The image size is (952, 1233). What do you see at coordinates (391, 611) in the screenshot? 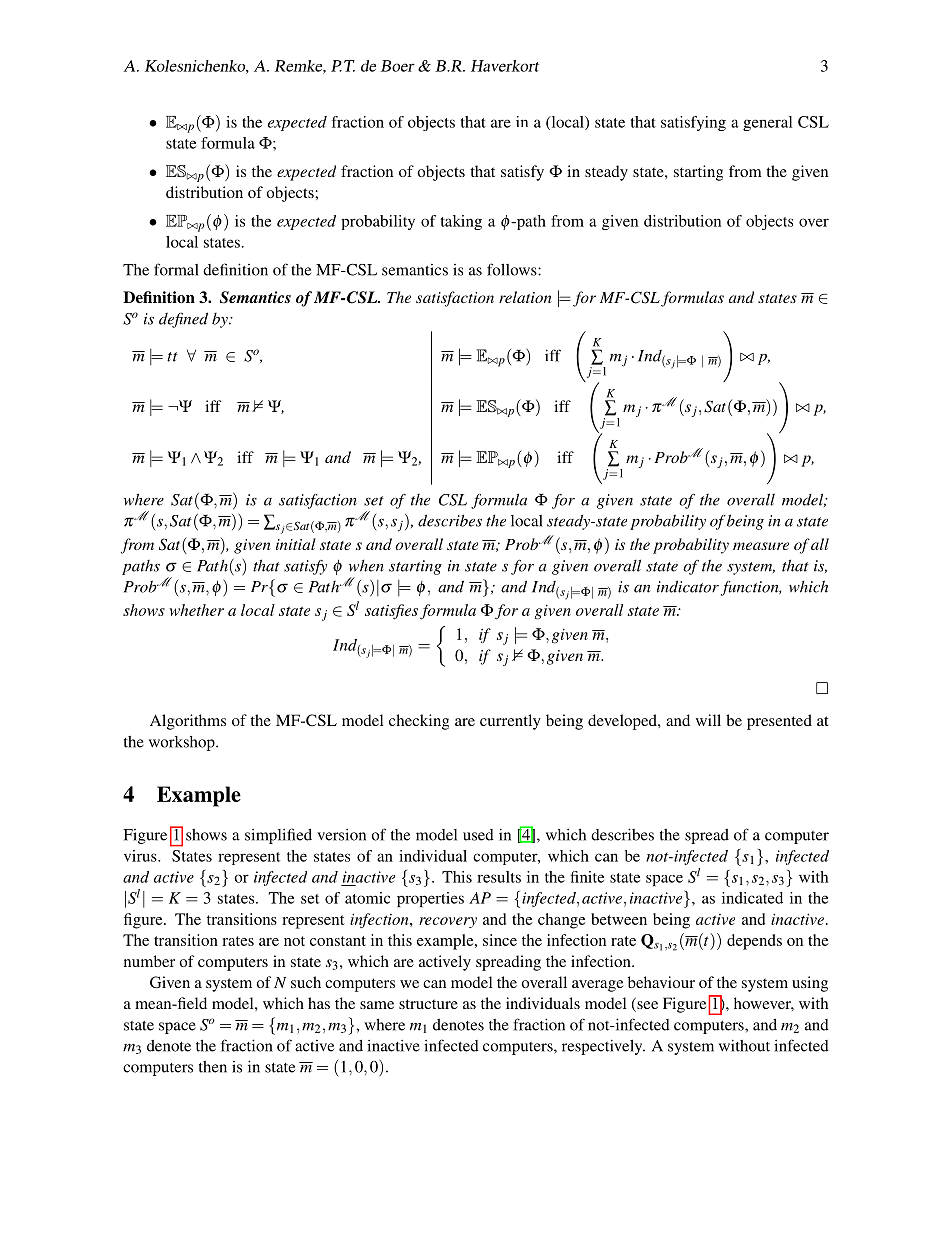
I see `satisfies` at bounding box center [391, 611].
